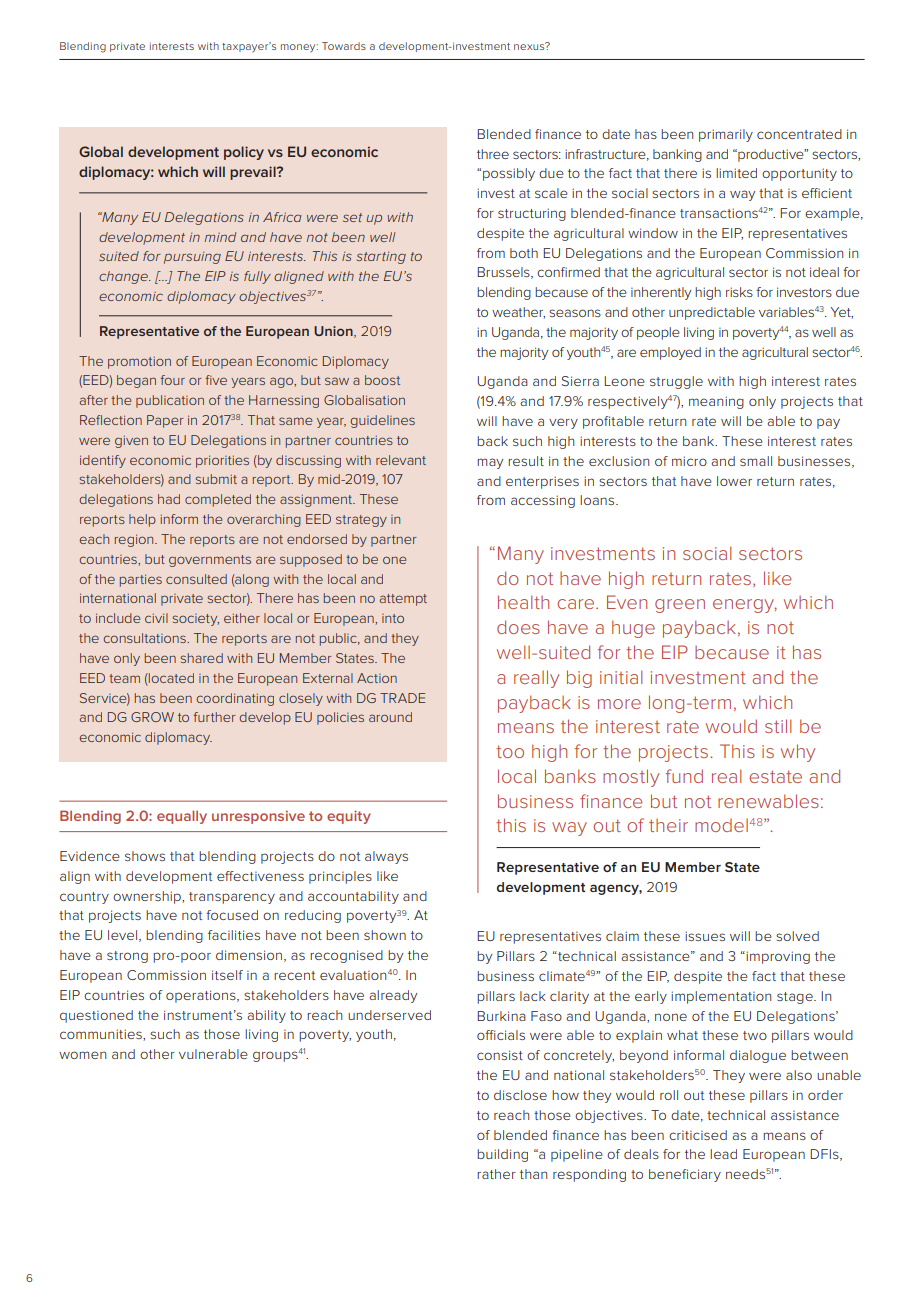  What do you see at coordinates (403, 600) in the screenshot?
I see `attempt` at bounding box center [403, 600].
